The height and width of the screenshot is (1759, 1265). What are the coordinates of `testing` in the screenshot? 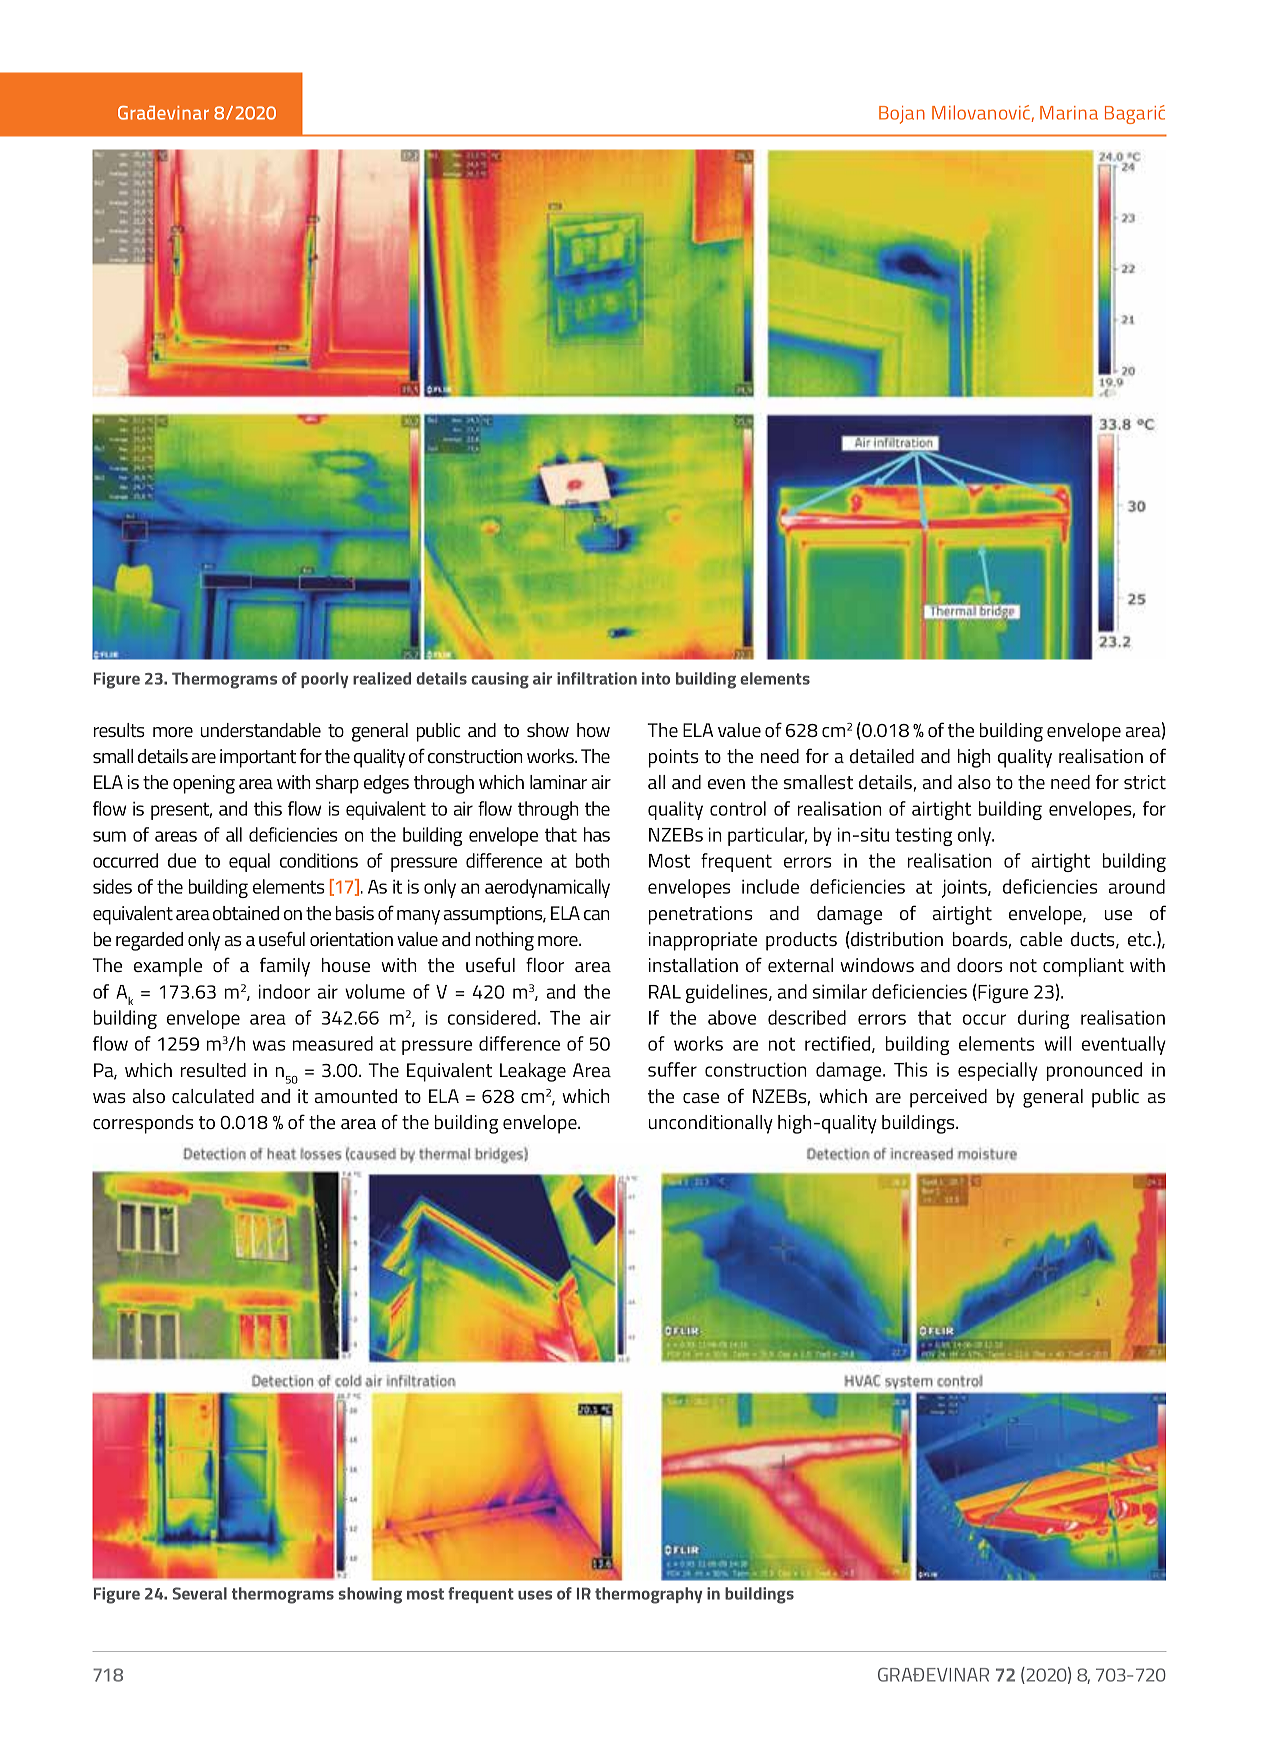 It's located at (923, 836).
